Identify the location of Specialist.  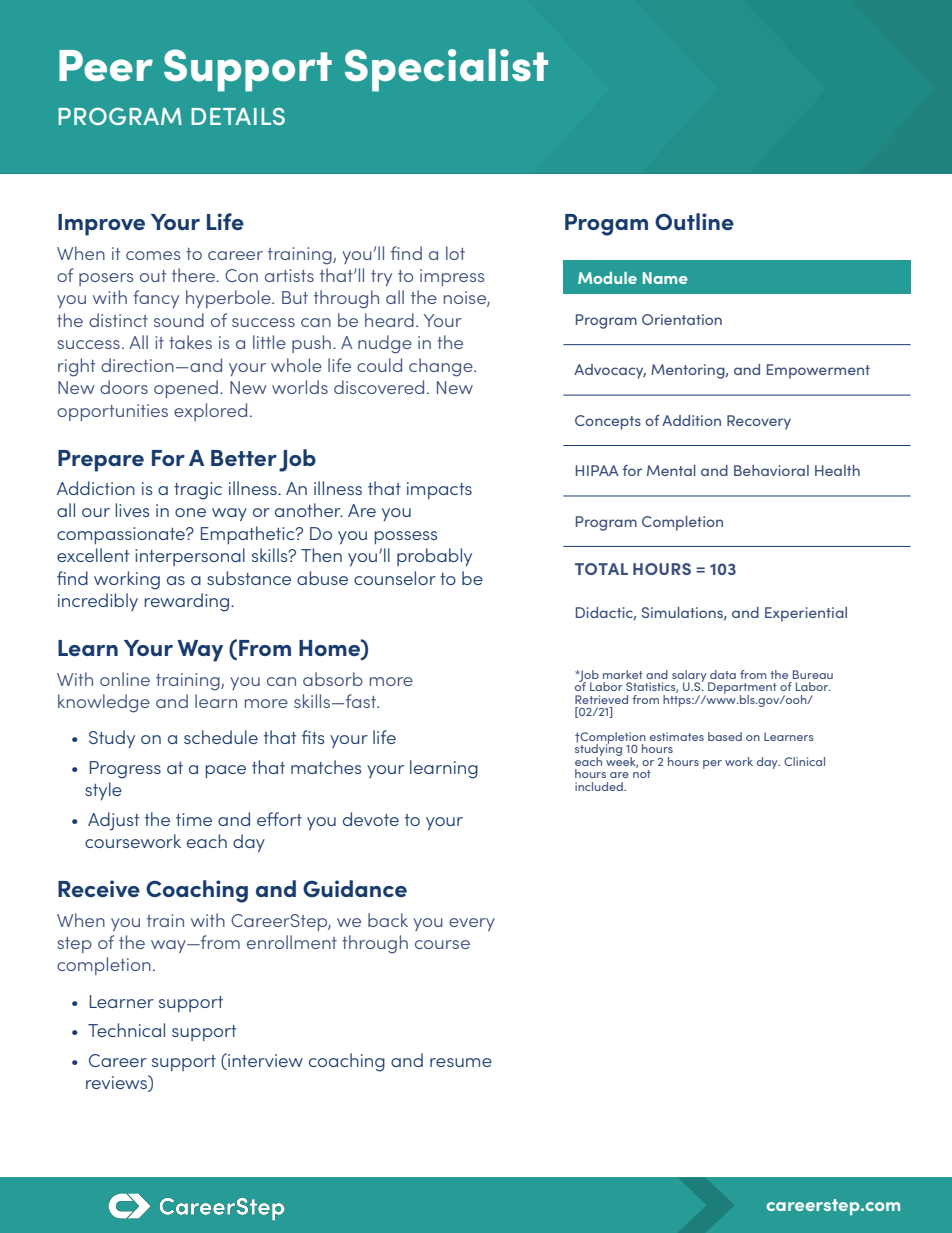
(446, 70).
